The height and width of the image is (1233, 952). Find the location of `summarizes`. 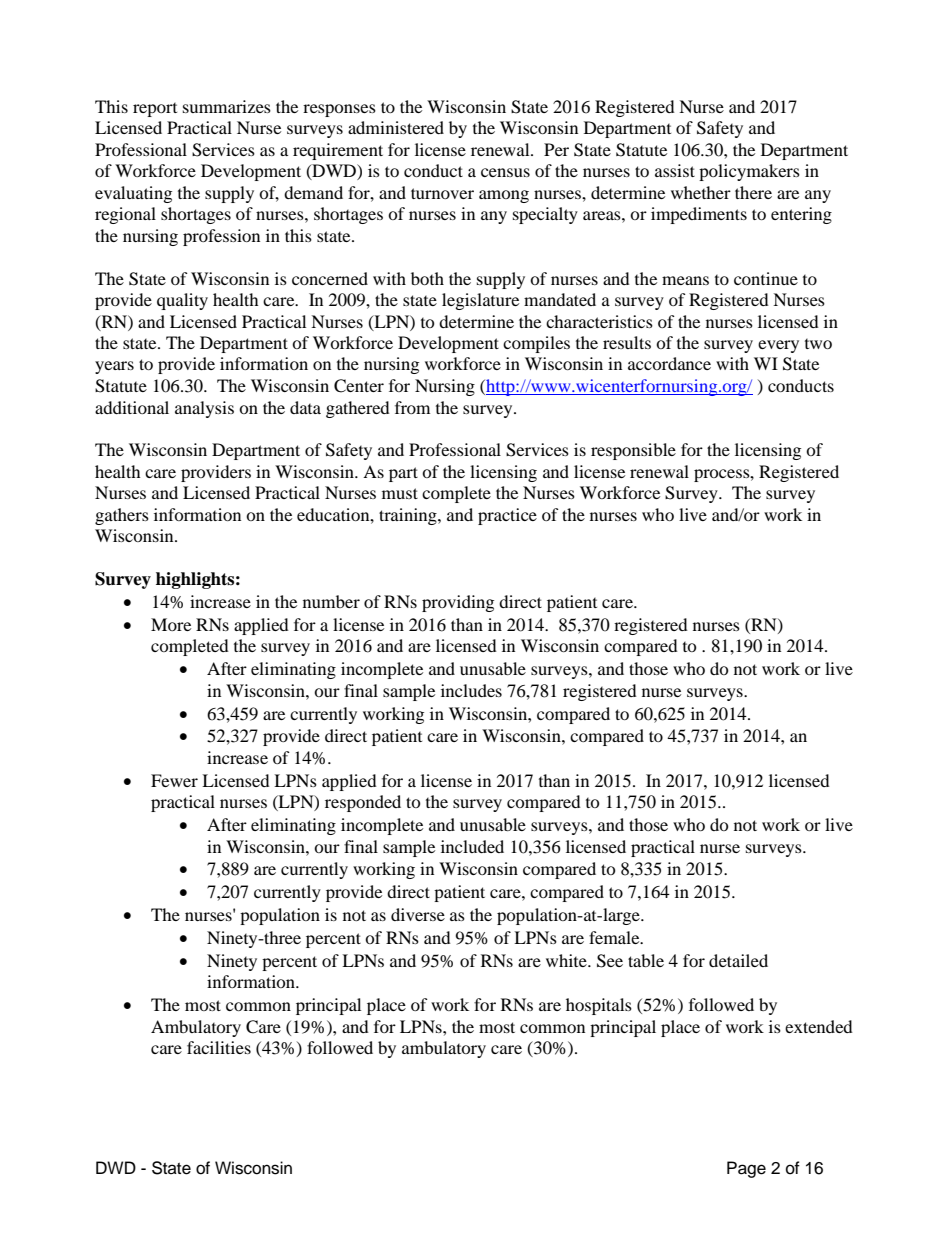

summarizes is located at coordinates (227, 106).
